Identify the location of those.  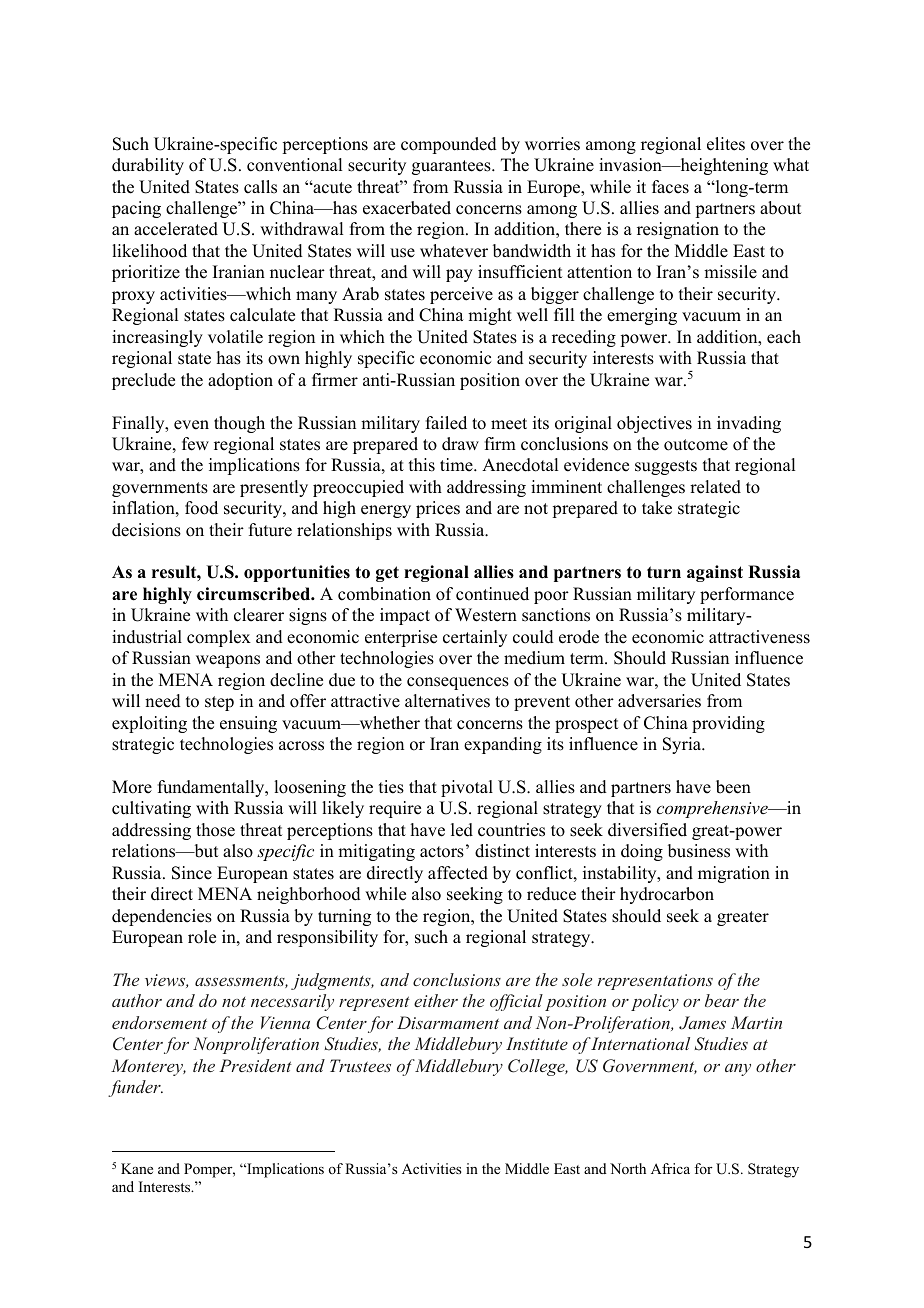
(215, 830).
